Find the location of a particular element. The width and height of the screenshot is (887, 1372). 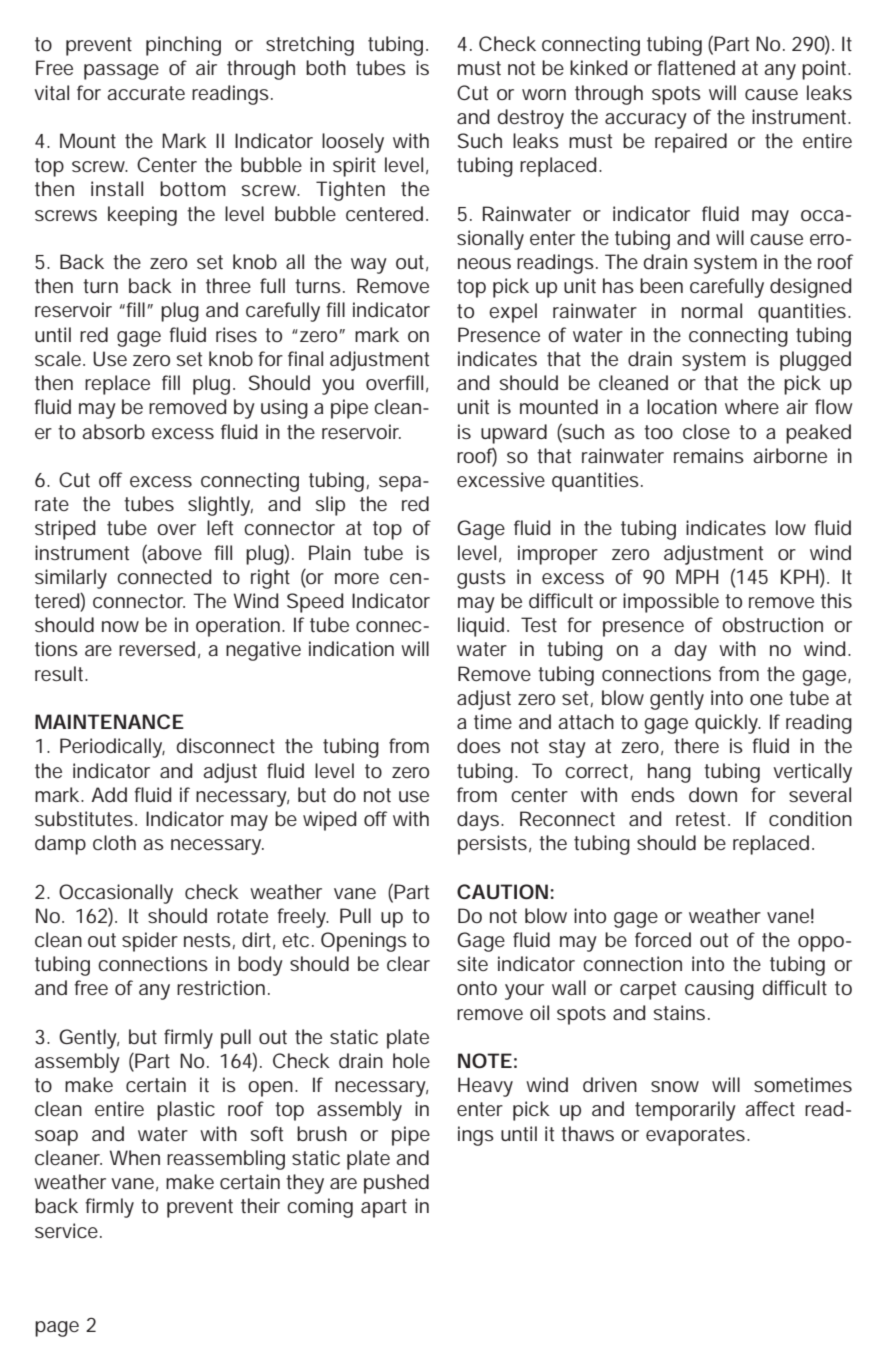

destroy is located at coordinates (531, 119).
